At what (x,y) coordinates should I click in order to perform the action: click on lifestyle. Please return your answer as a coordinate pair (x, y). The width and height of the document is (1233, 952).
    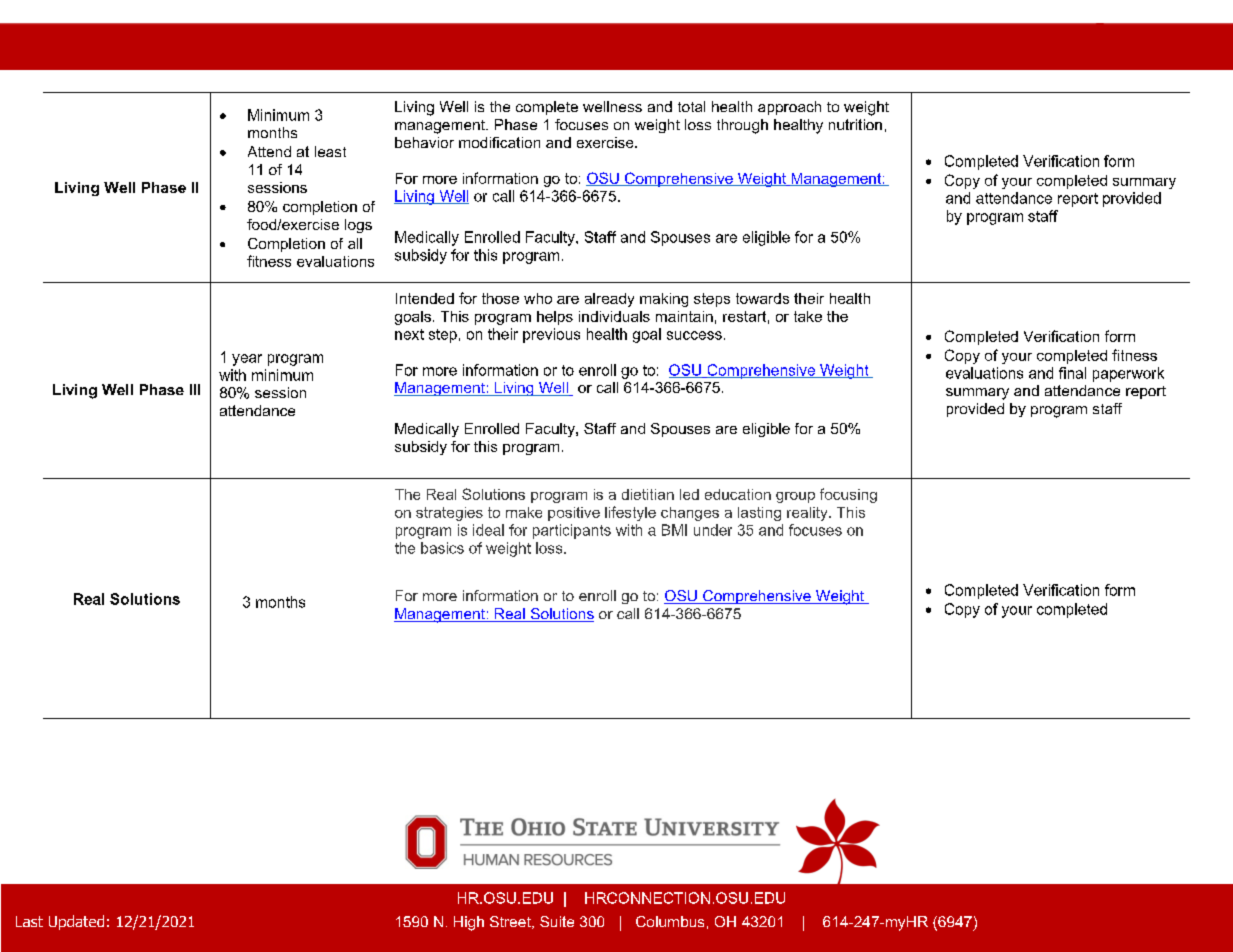
    Looking at the image, I should click on (630, 513).
